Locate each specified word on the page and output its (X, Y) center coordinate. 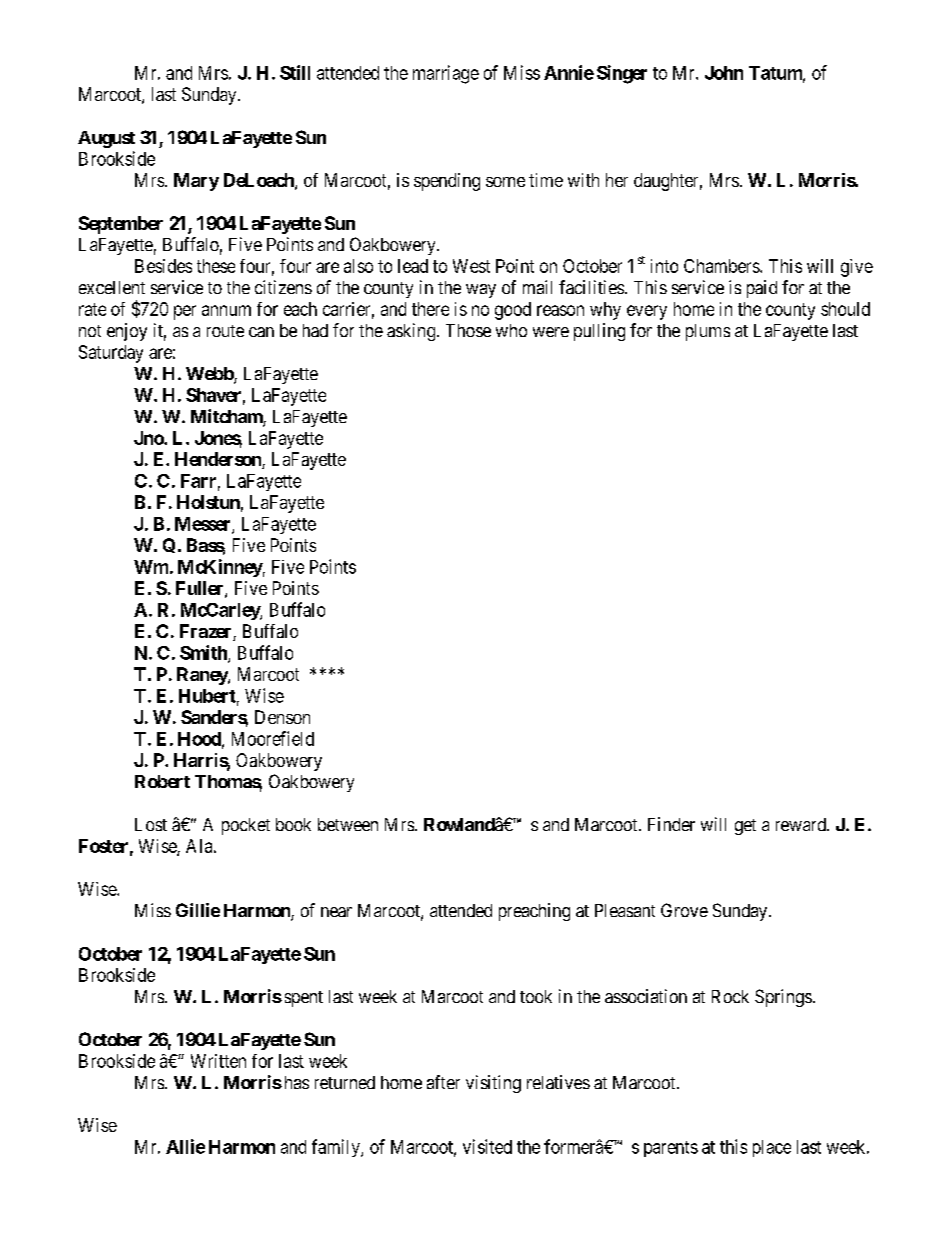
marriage (446, 74)
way (481, 291)
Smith (204, 653)
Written (218, 1061)
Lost (151, 824)
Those (468, 330)
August (106, 139)
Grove (684, 910)
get (745, 827)
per (185, 312)
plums (708, 332)
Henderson (219, 460)
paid (762, 289)
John (724, 73)
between (348, 824)
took (536, 996)
